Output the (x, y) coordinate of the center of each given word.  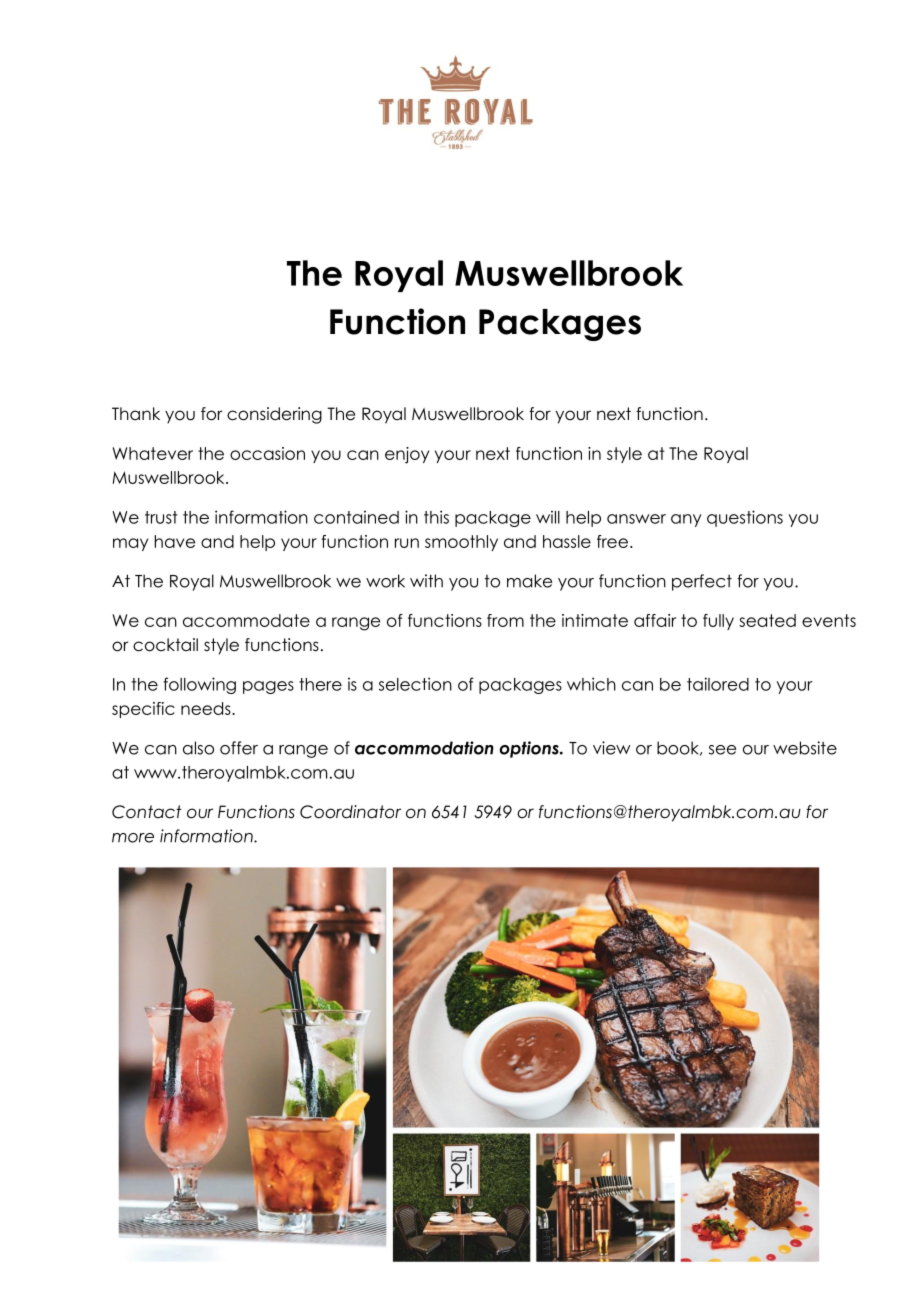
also (198, 748)
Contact (147, 812)
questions (745, 518)
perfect (702, 582)
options (530, 749)
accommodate (246, 620)
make (529, 581)
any (686, 520)
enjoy (407, 455)
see (722, 750)
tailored (718, 684)
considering (274, 415)
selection (415, 684)
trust (161, 517)
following (199, 685)
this (436, 517)
